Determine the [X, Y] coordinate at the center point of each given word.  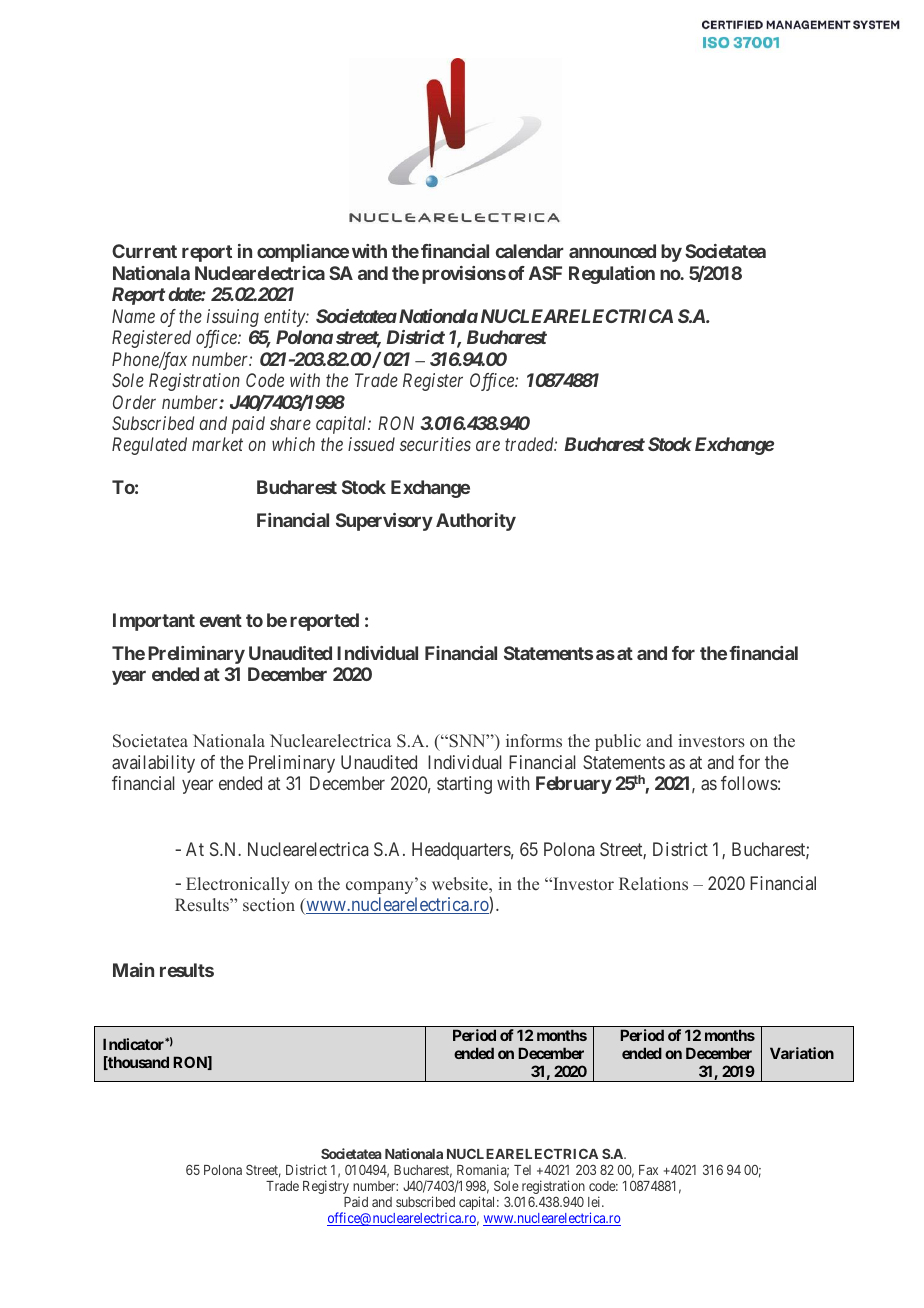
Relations [653, 883]
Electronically [238, 885]
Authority [476, 522]
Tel [522, 1170]
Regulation [612, 275]
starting [464, 785]
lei [595, 1201]
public [618, 742]
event [221, 620]
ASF [545, 273]
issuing [233, 318]
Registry [326, 1187]
